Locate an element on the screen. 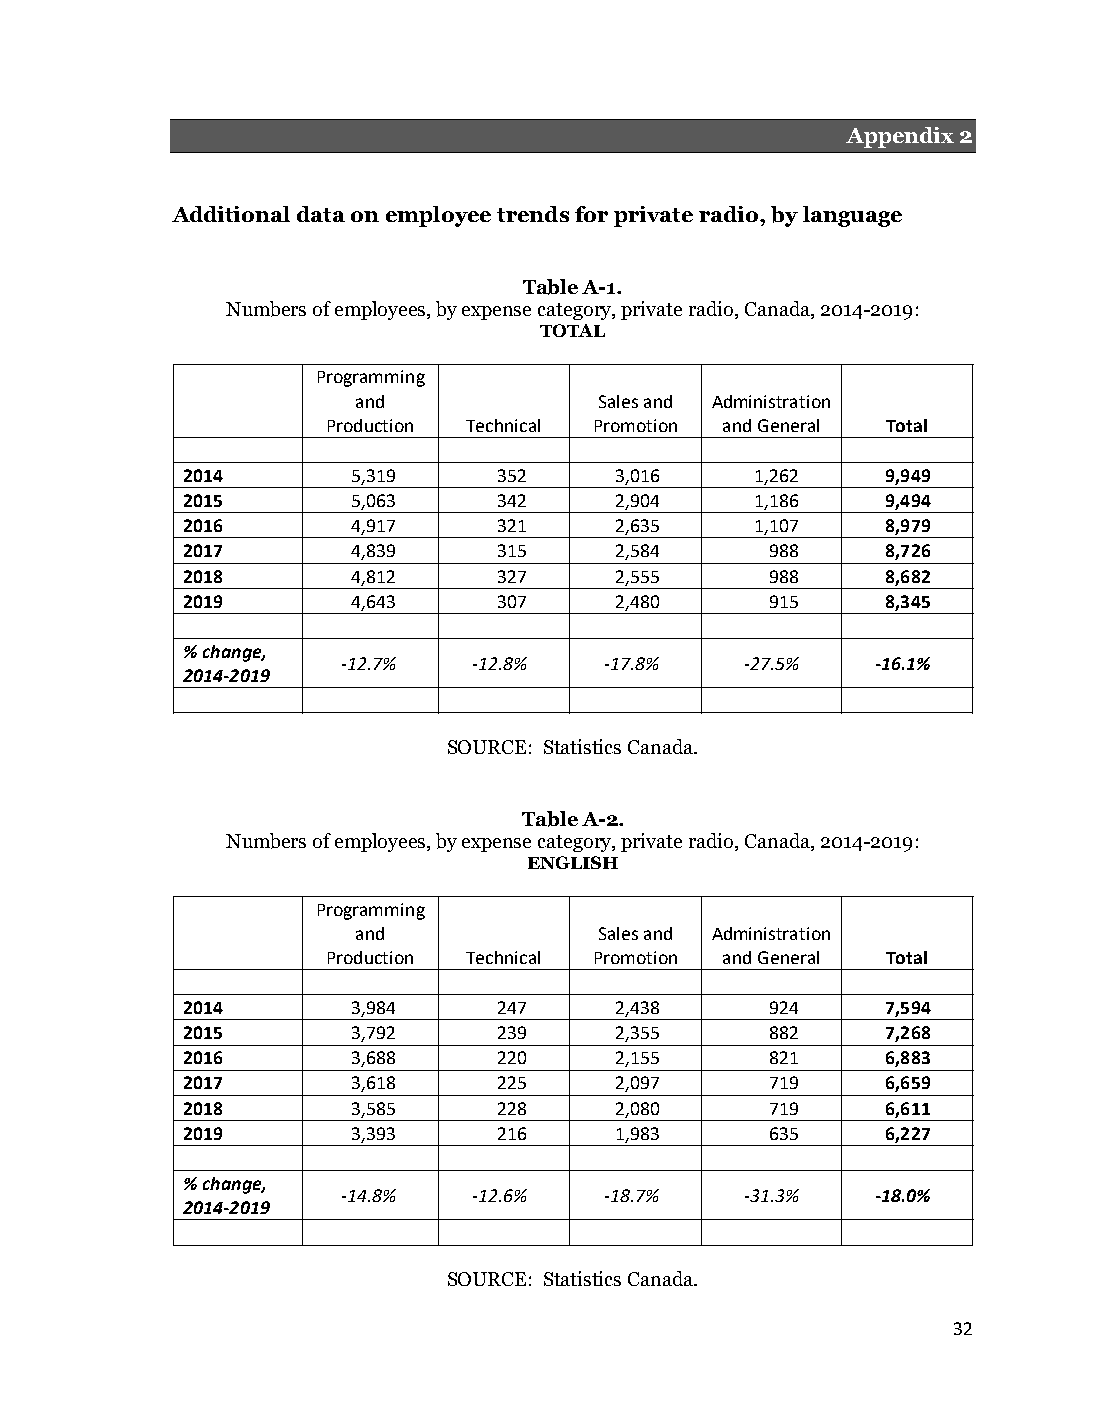  ENGLISH is located at coordinates (573, 862).
